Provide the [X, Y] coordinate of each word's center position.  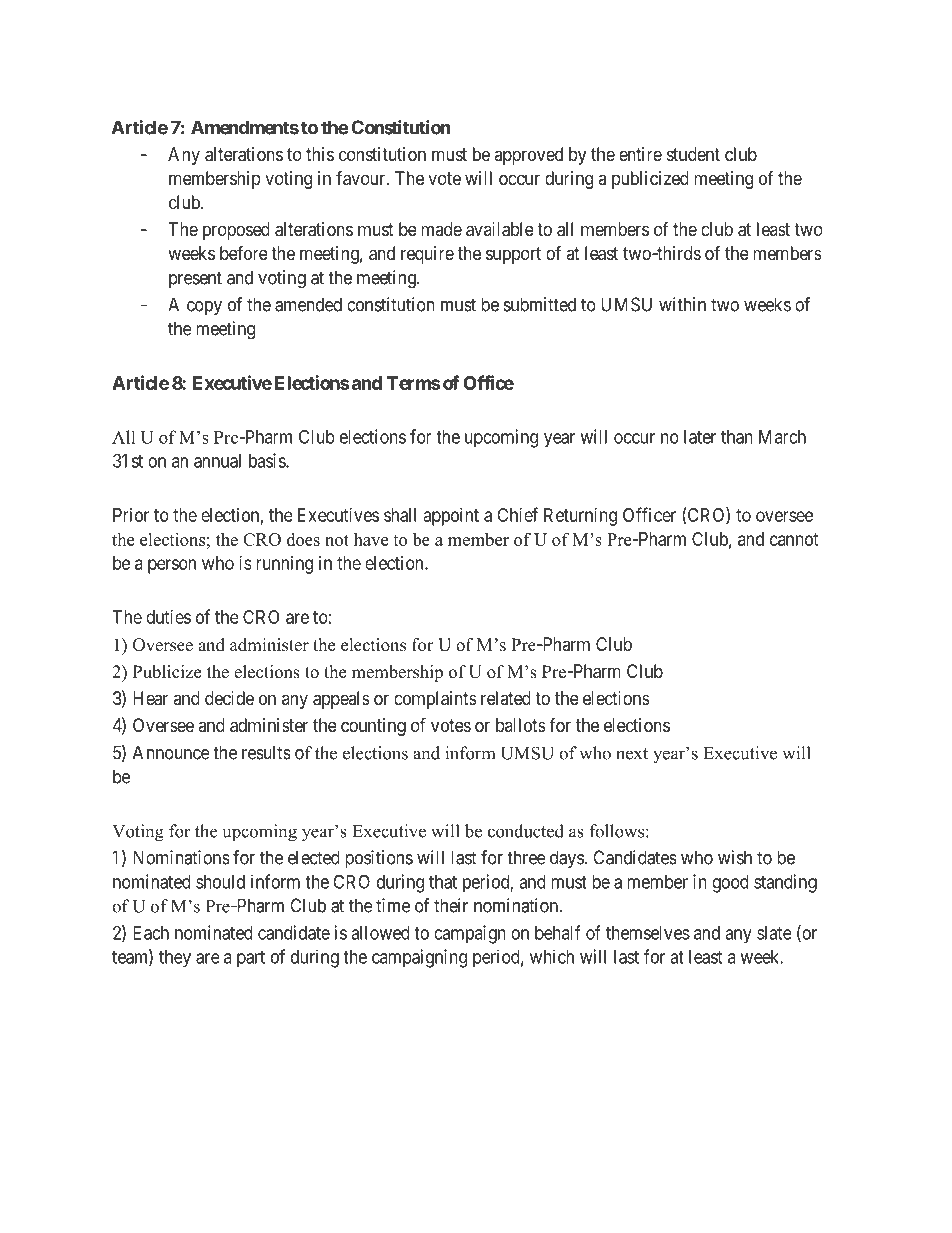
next [632, 754]
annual [217, 461]
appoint [451, 517]
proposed [236, 231]
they [175, 959]
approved [528, 156]
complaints [435, 700]
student [693, 154]
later [700, 437]
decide [229, 698]
